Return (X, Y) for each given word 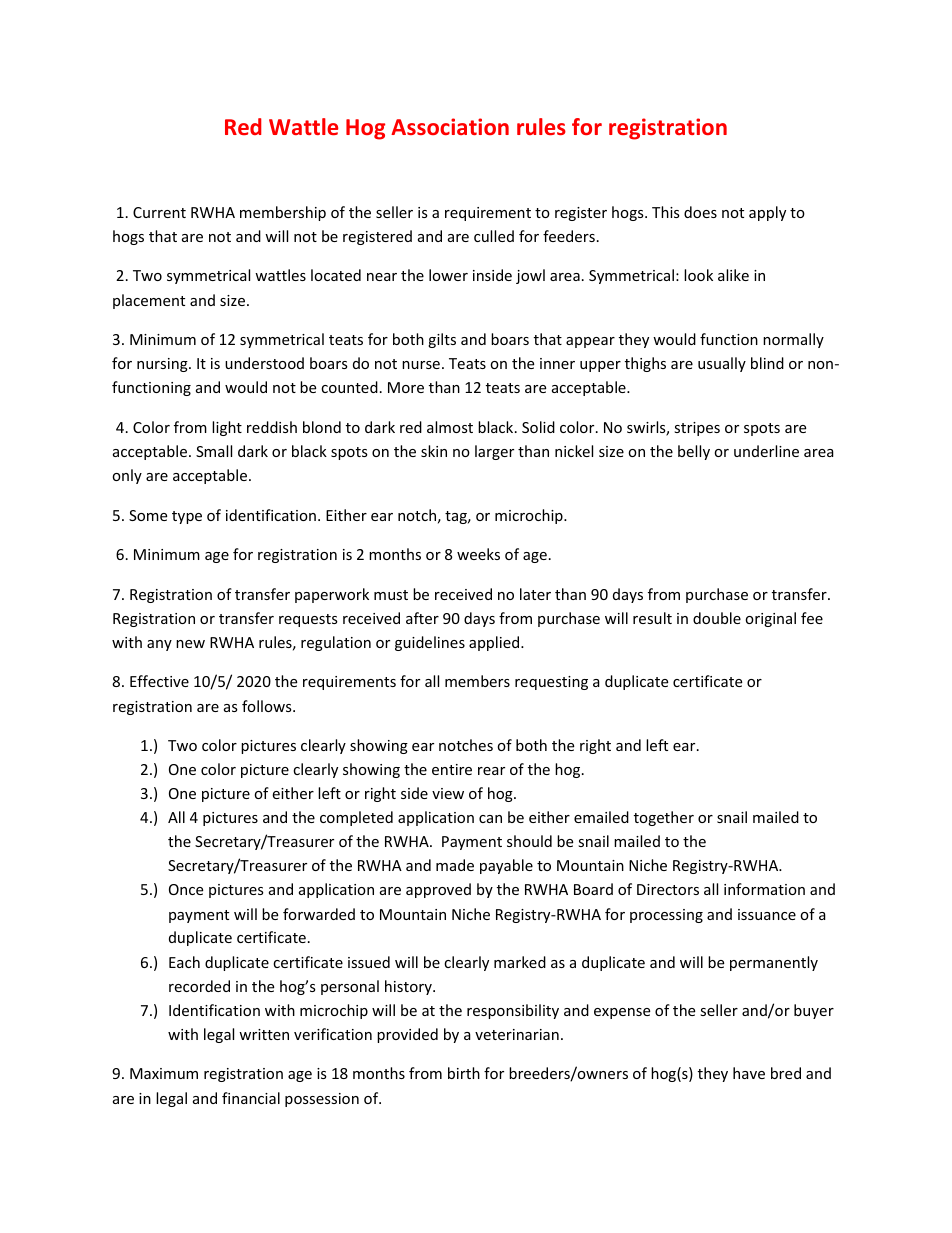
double (717, 618)
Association (450, 126)
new (190, 644)
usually (722, 364)
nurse (421, 365)
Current (159, 212)
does (700, 212)
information (764, 889)
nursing (163, 365)
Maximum (164, 1073)
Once (186, 889)
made (455, 865)
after (422, 618)
